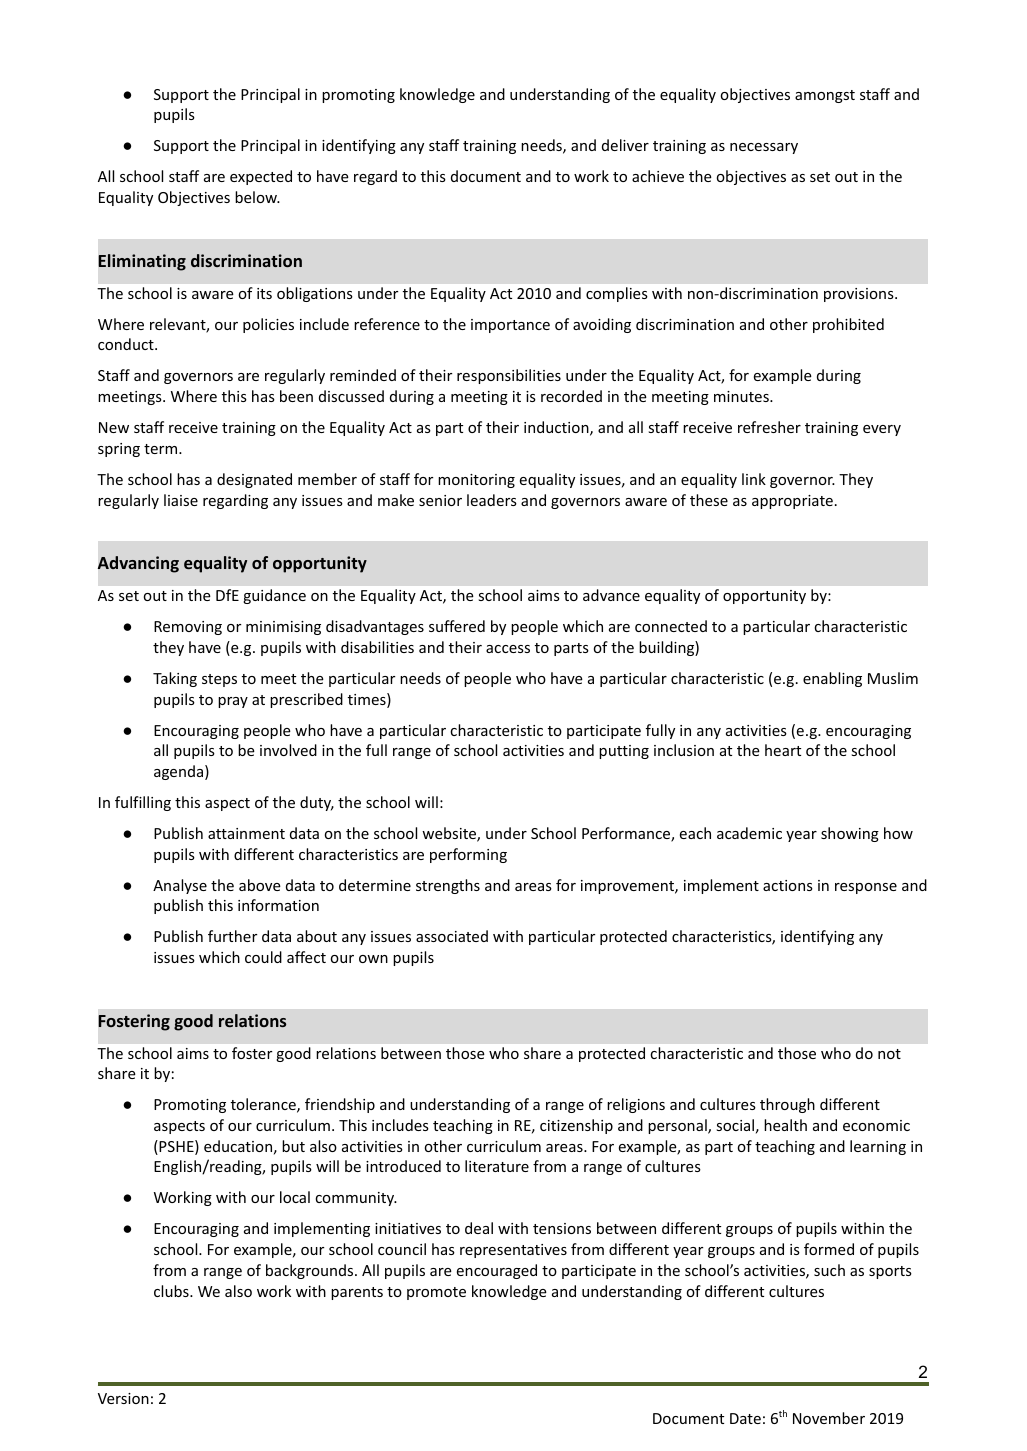 This page has height=1451, width=1027. What do you see at coordinates (788, 885) in the page?
I see `actions` at bounding box center [788, 885].
